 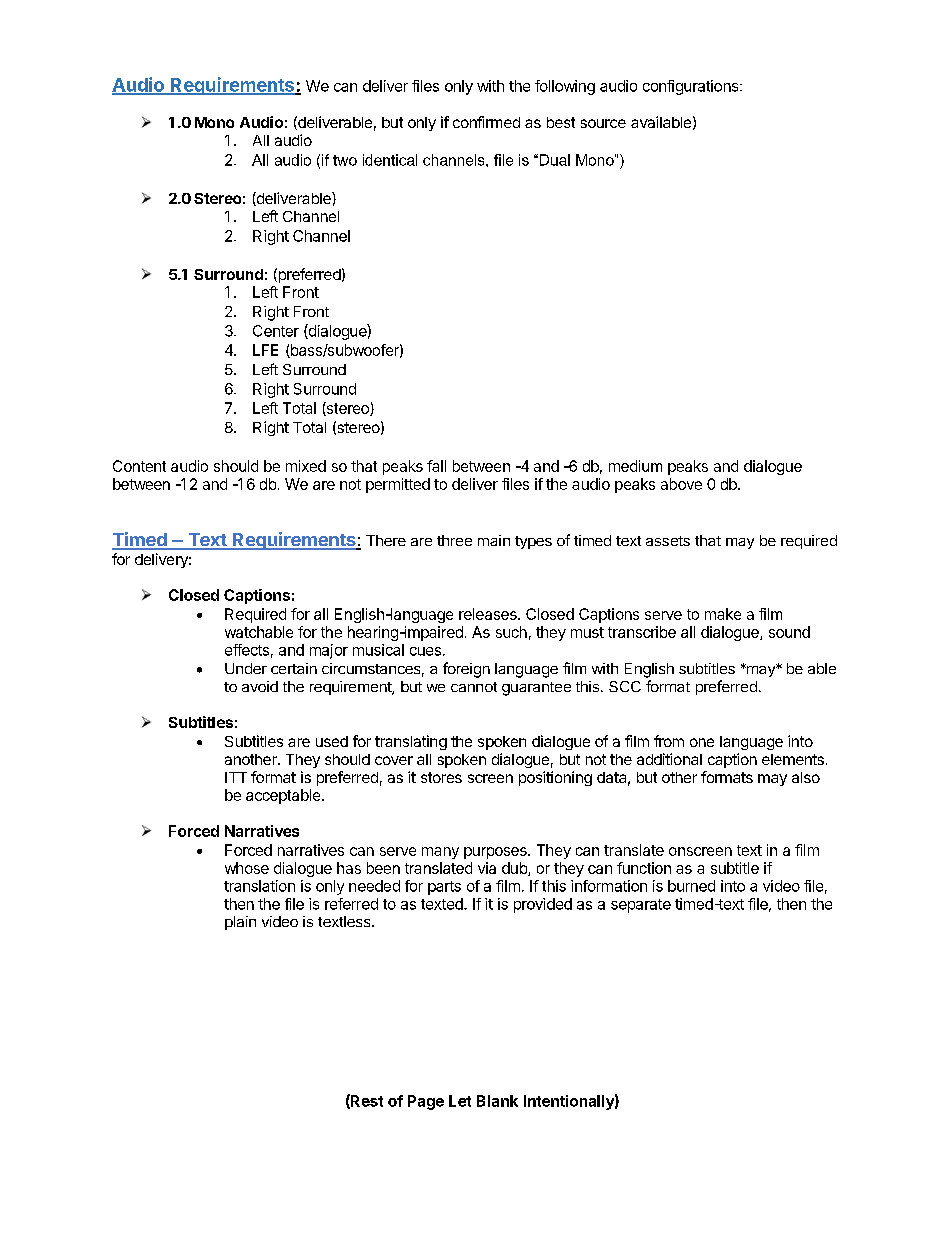 I want to click on plain, so click(x=240, y=923).
